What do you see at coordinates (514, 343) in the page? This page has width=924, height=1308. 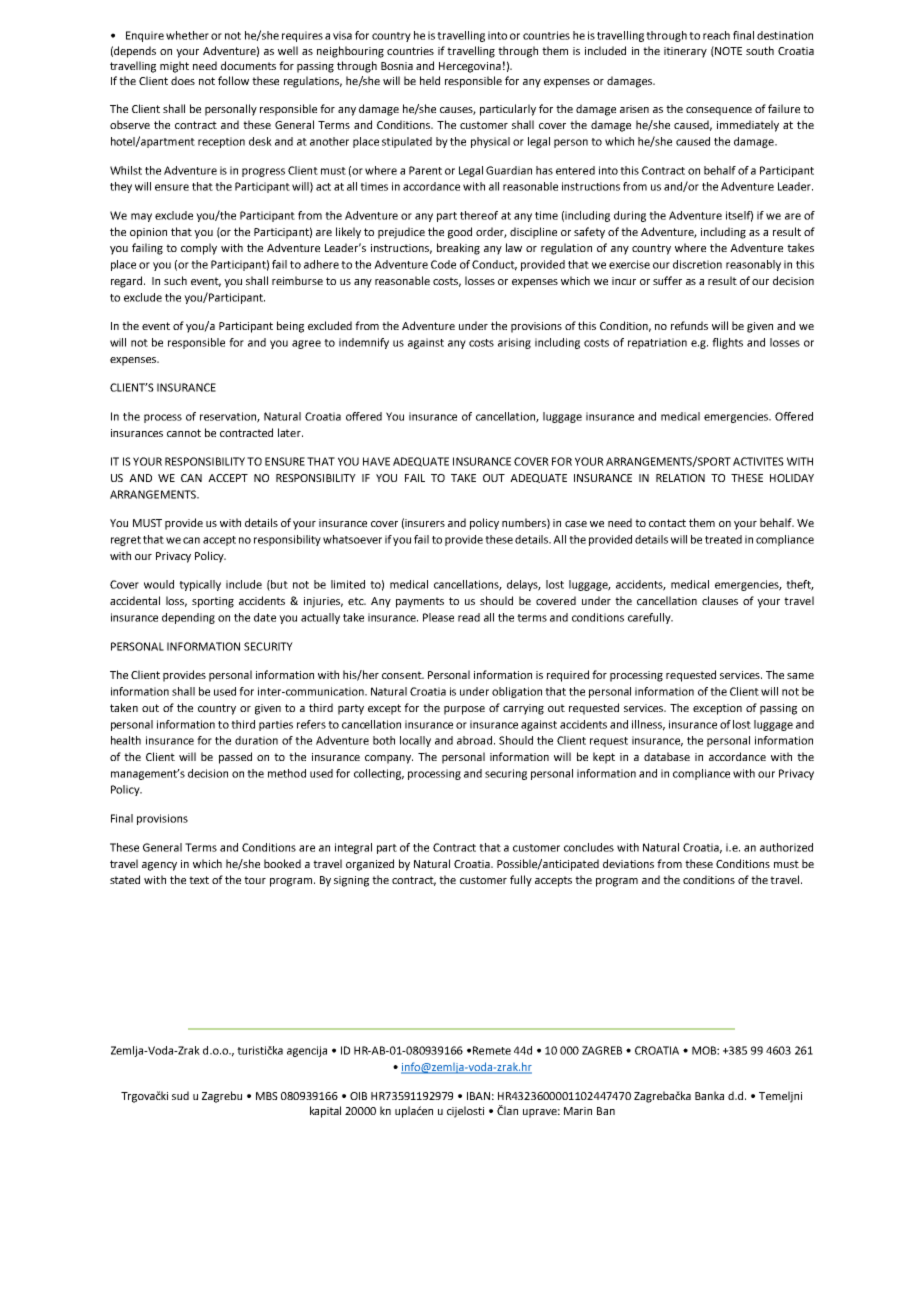 I see `arising` at bounding box center [514, 343].
